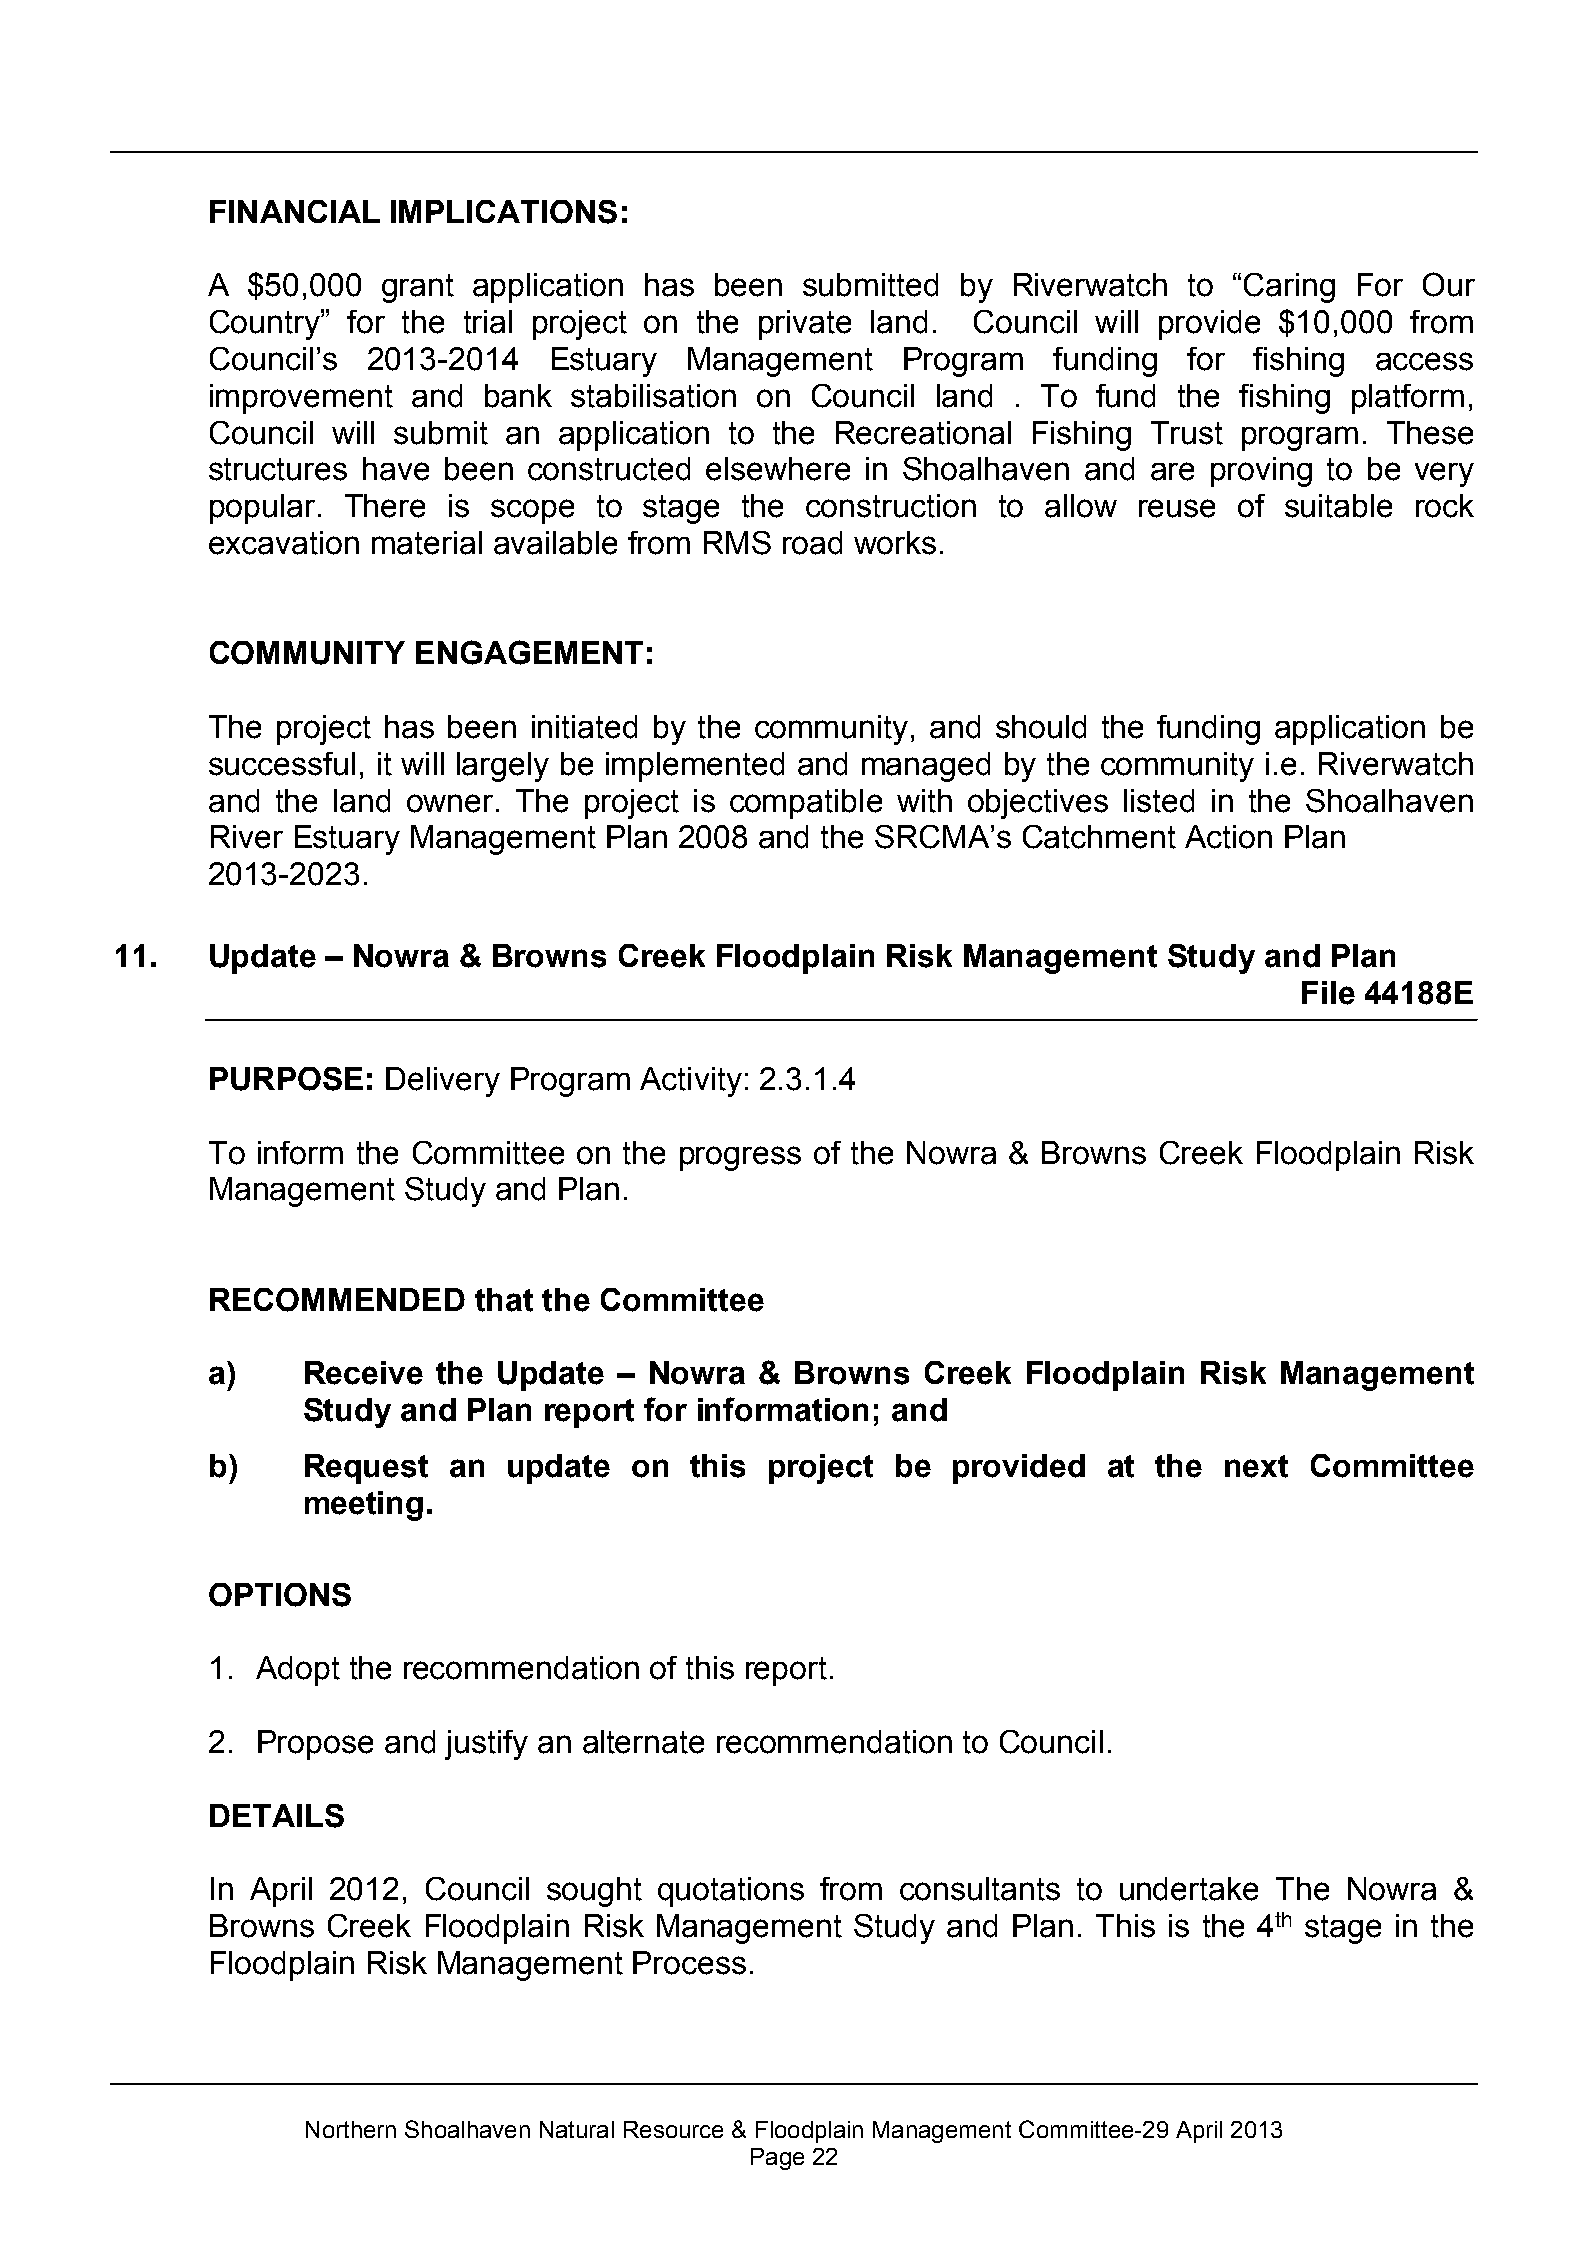  Describe the element at coordinates (926, 767) in the page. I see `managed` at that location.
